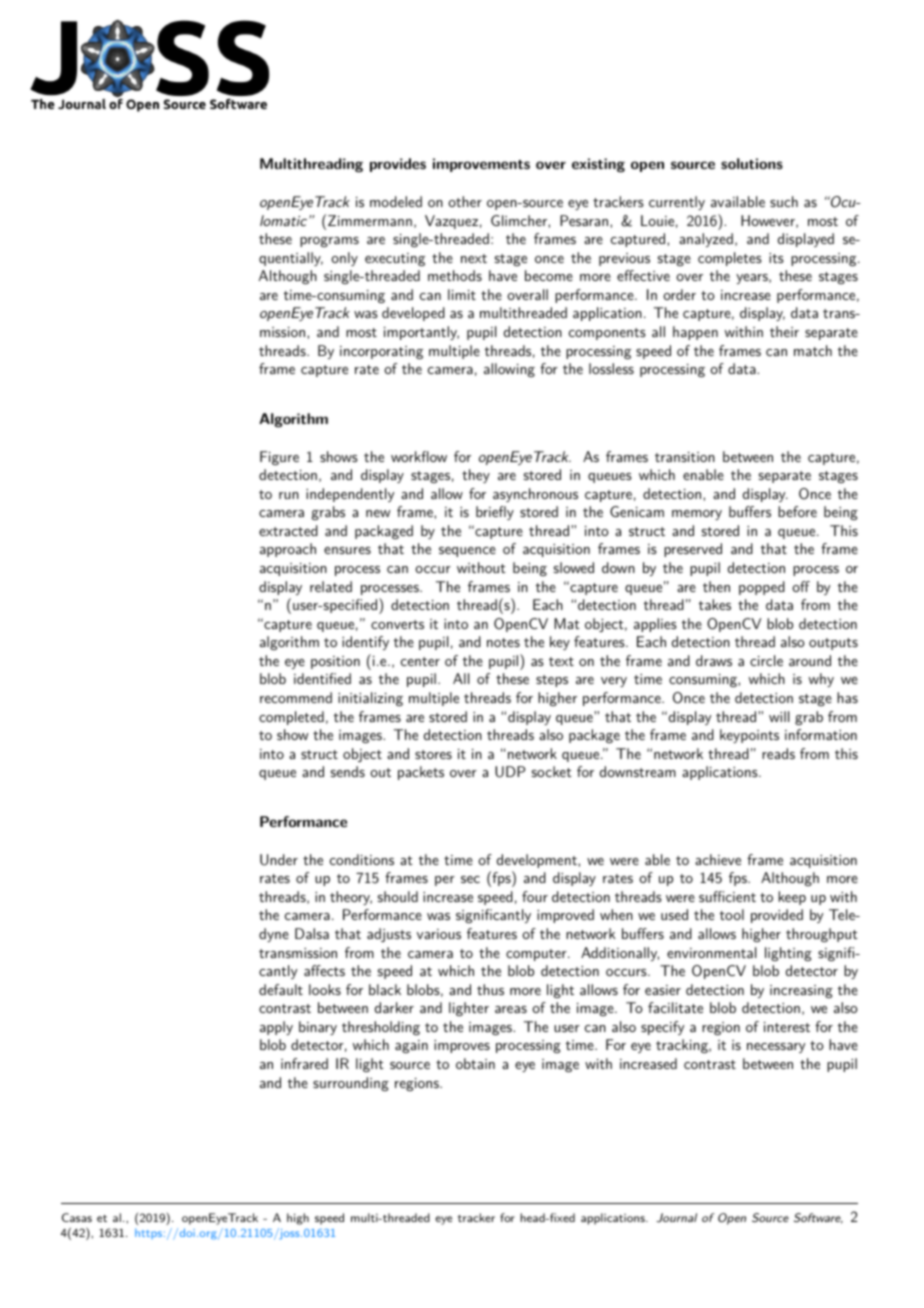 The width and height of the screenshot is (924, 1308). Describe the element at coordinates (329, 242) in the screenshot. I see `programs` at that location.
